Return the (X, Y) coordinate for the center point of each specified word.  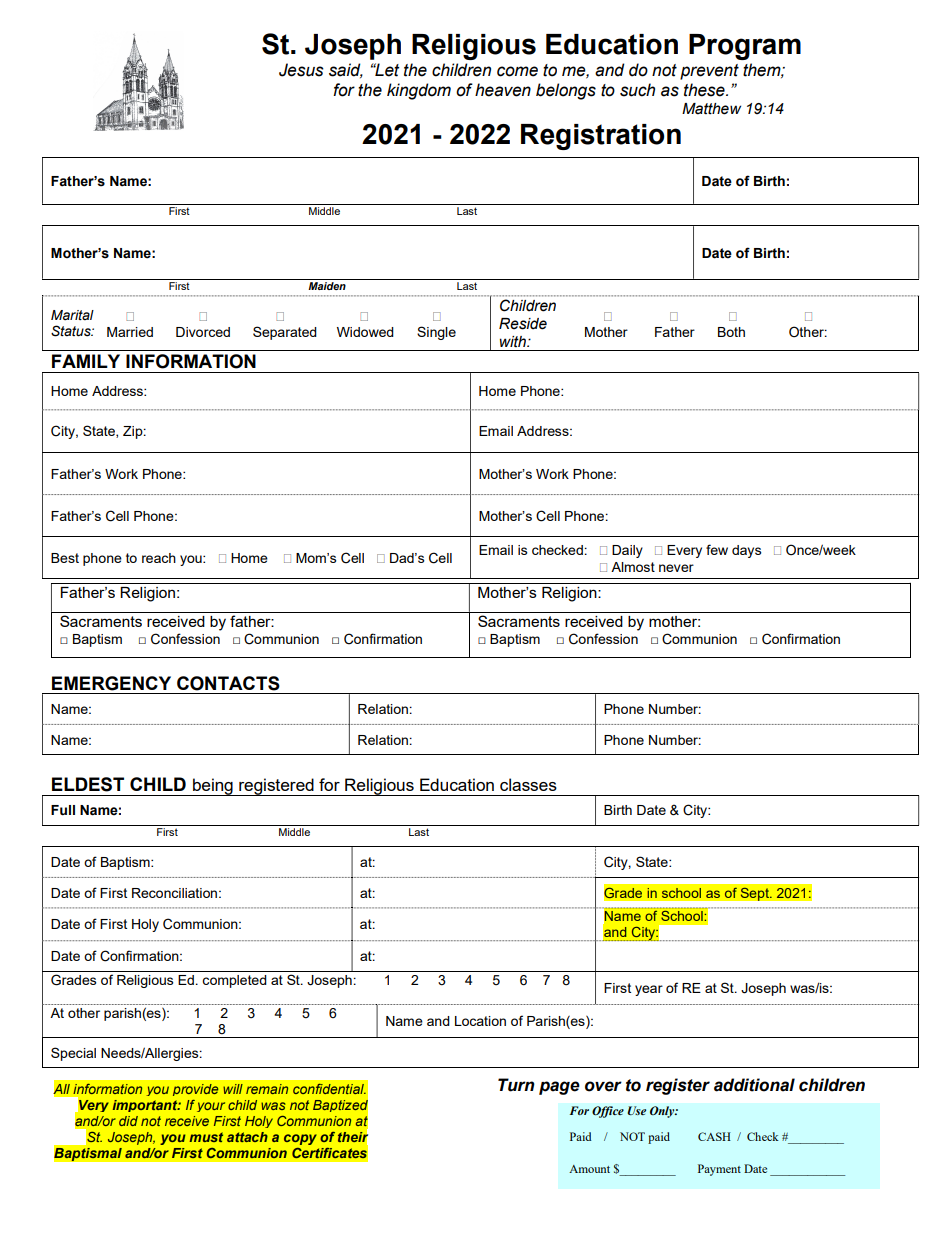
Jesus (301, 70)
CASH (714, 1136)
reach (159, 558)
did (128, 1121)
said (346, 70)
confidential (329, 1089)
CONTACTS (228, 683)
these (705, 90)
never (676, 568)
